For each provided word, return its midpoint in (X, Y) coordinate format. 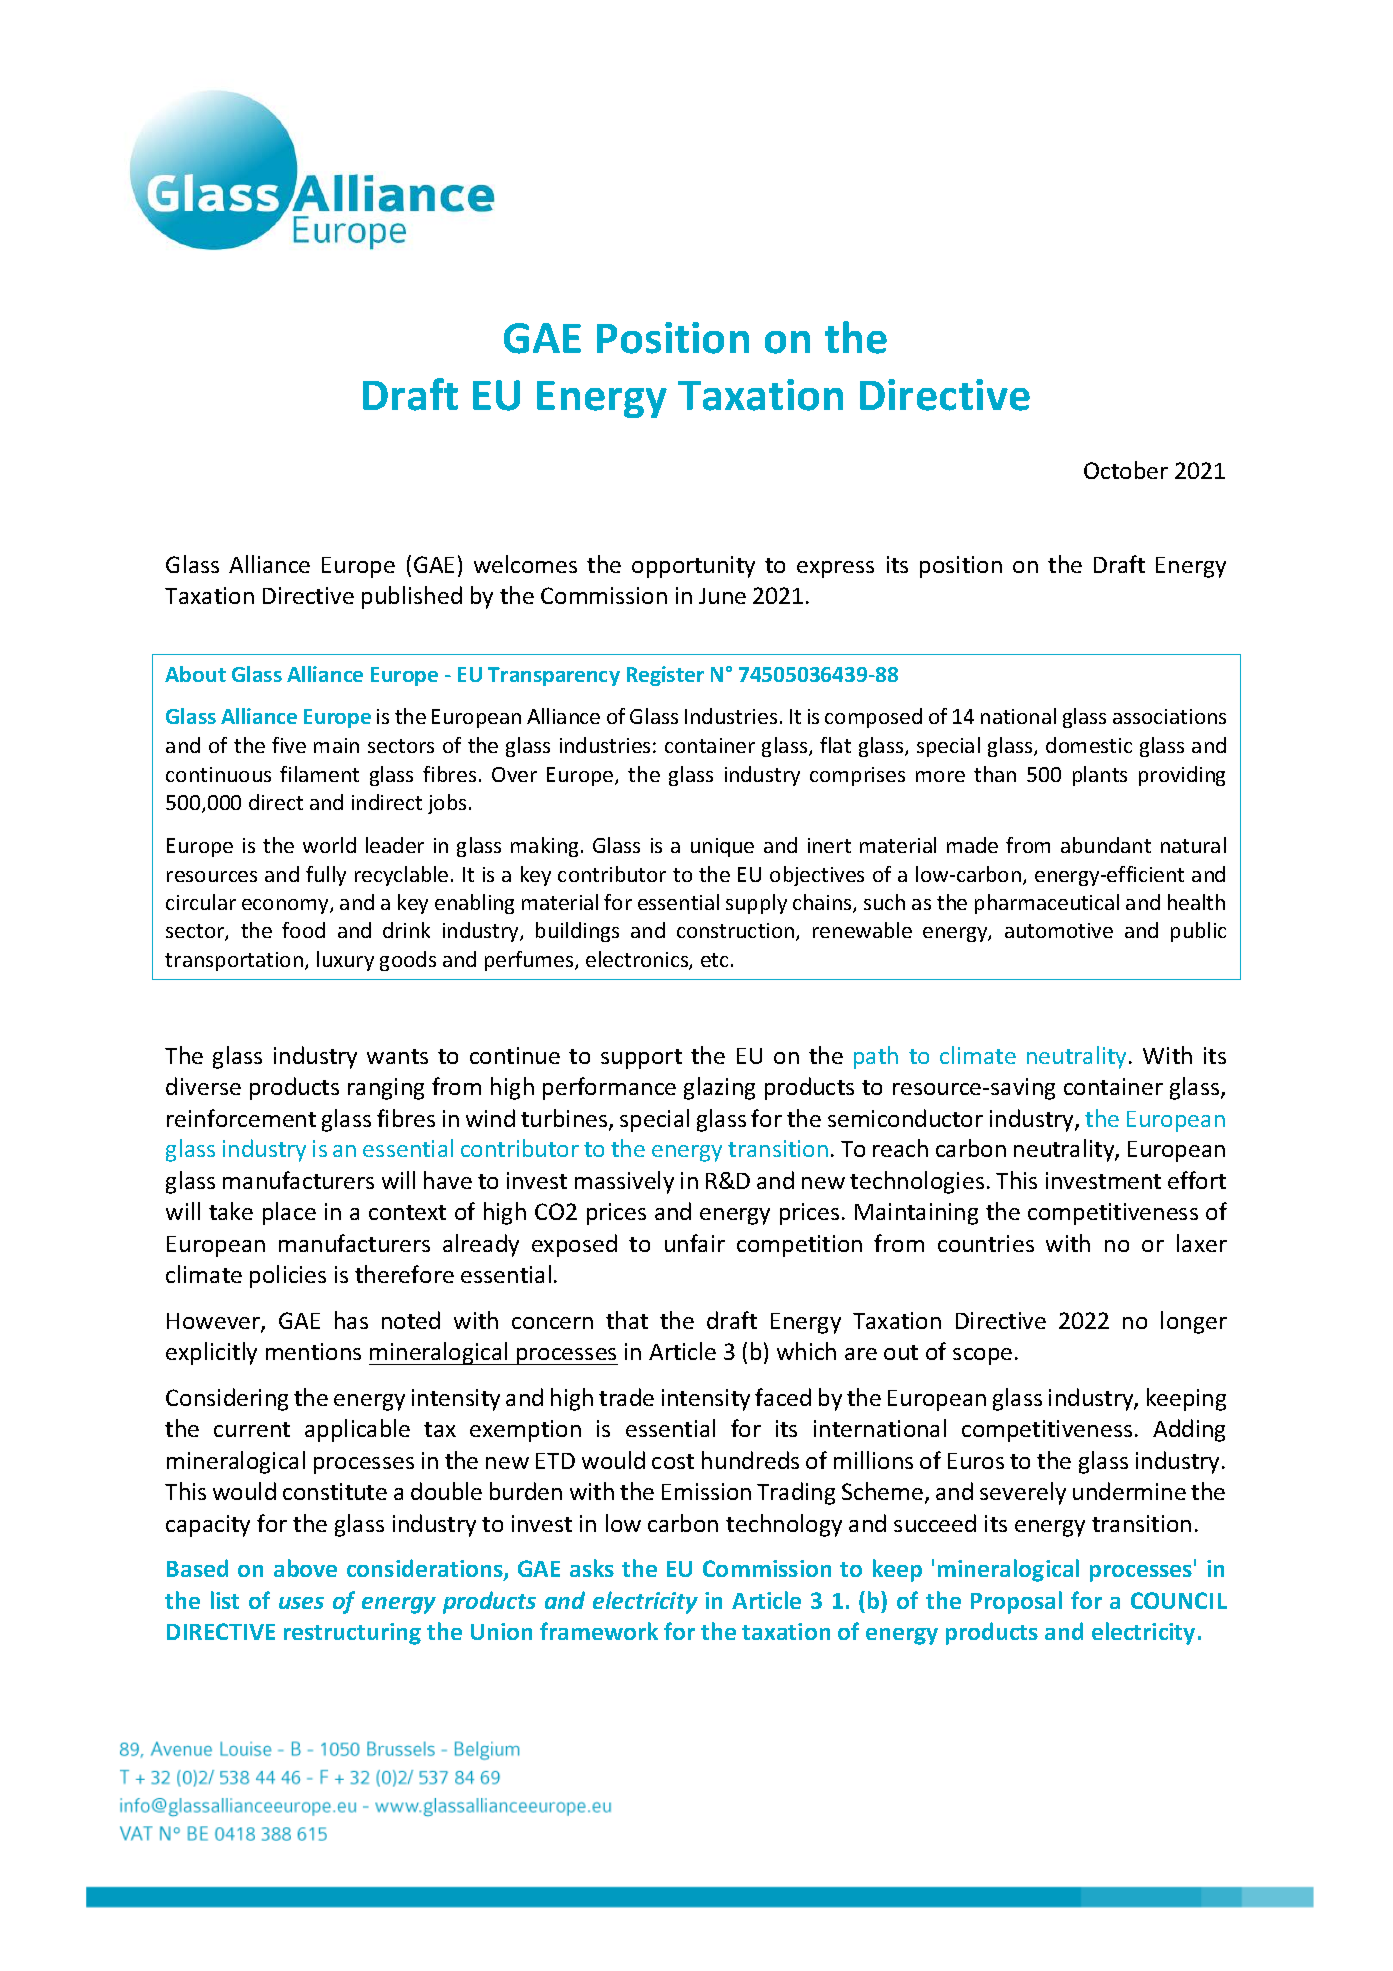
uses (301, 1603)
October (1126, 470)
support (641, 1059)
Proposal (1016, 1602)
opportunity (693, 567)
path (876, 1057)
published (412, 597)
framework (599, 1631)
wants (397, 1056)
